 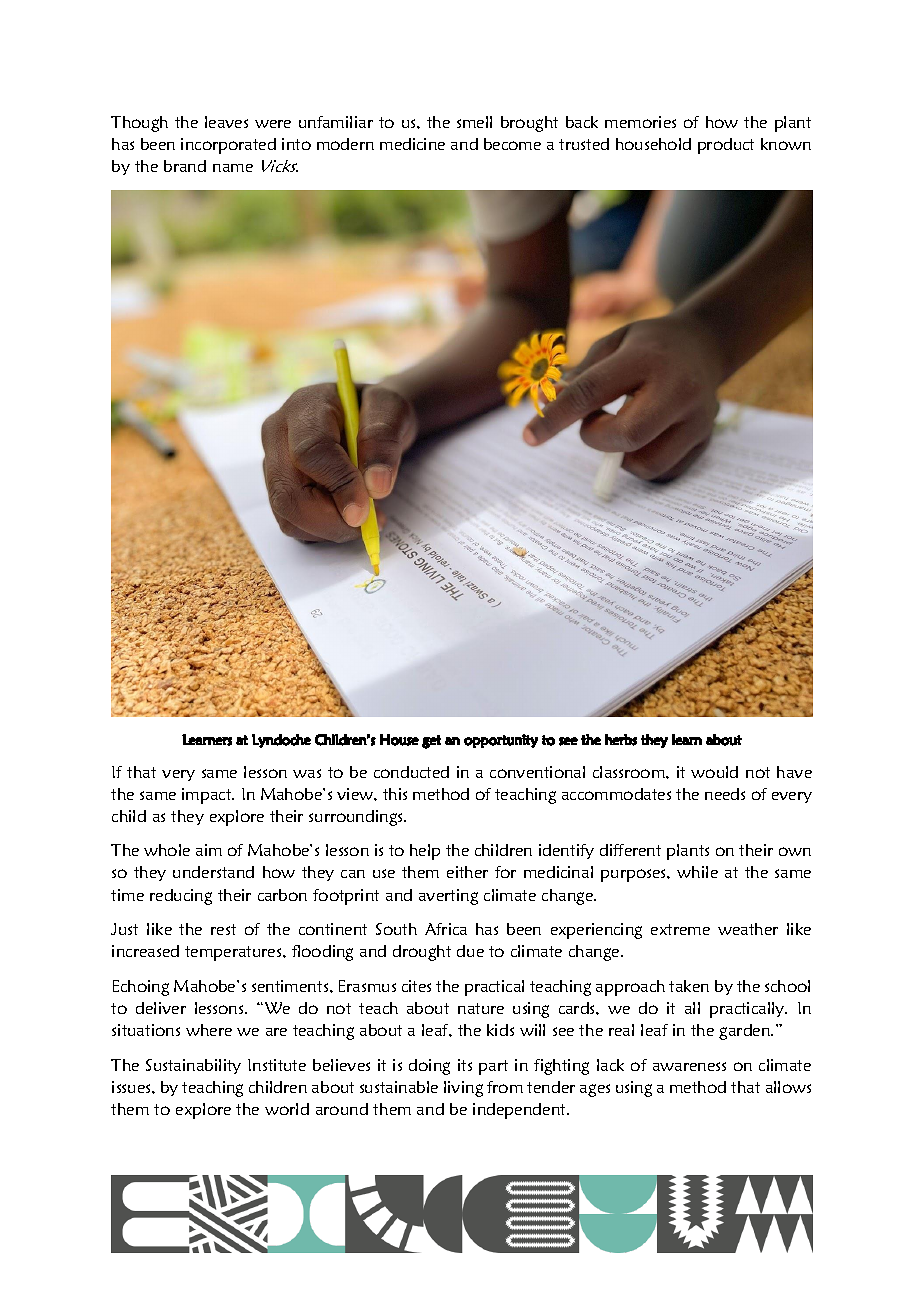 What do you see at coordinates (621, 740) in the screenshot?
I see `herbs` at bounding box center [621, 740].
